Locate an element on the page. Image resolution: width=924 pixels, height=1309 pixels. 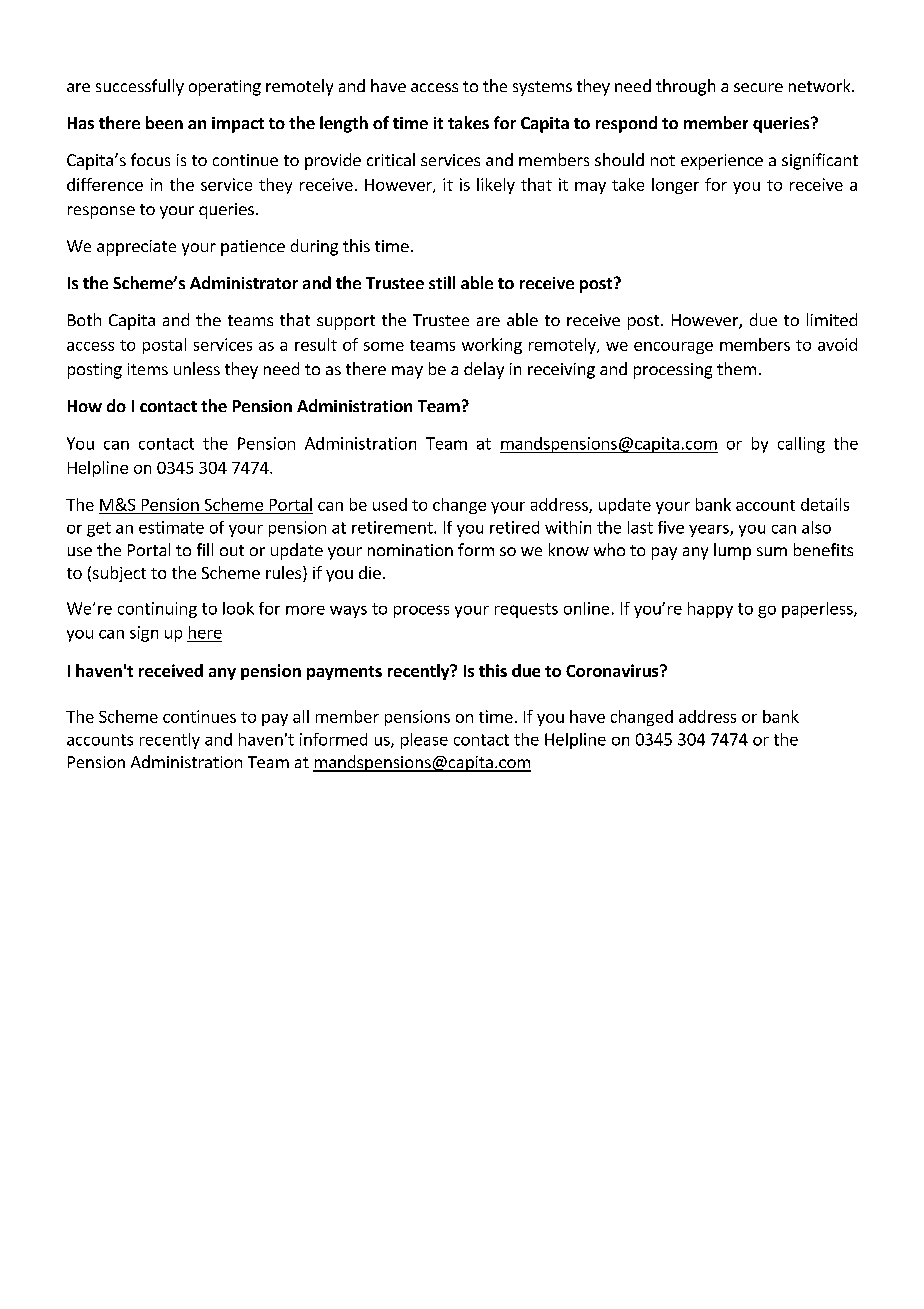
been is located at coordinates (164, 122).
